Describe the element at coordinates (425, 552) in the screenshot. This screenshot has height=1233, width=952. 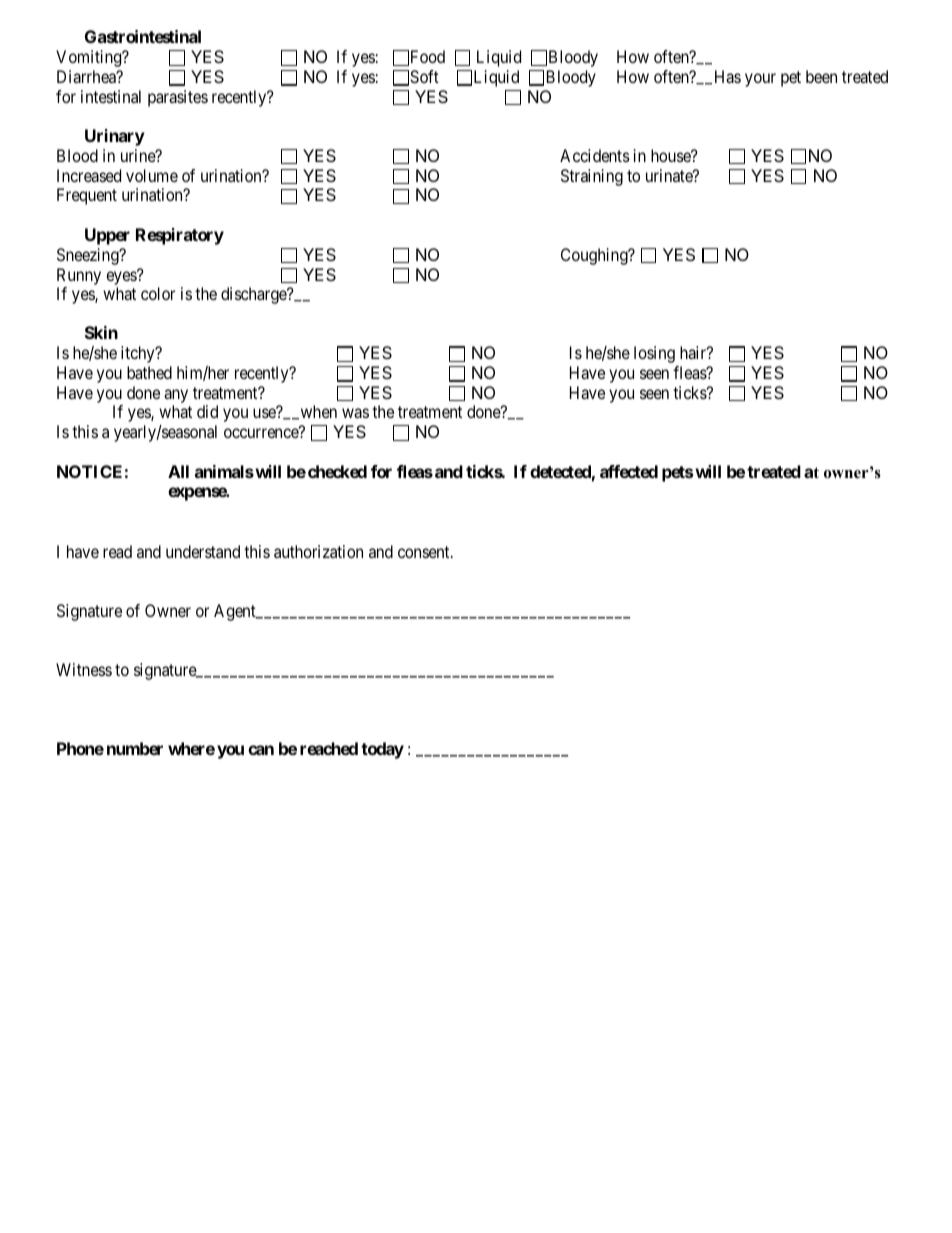
I see `consent` at that location.
